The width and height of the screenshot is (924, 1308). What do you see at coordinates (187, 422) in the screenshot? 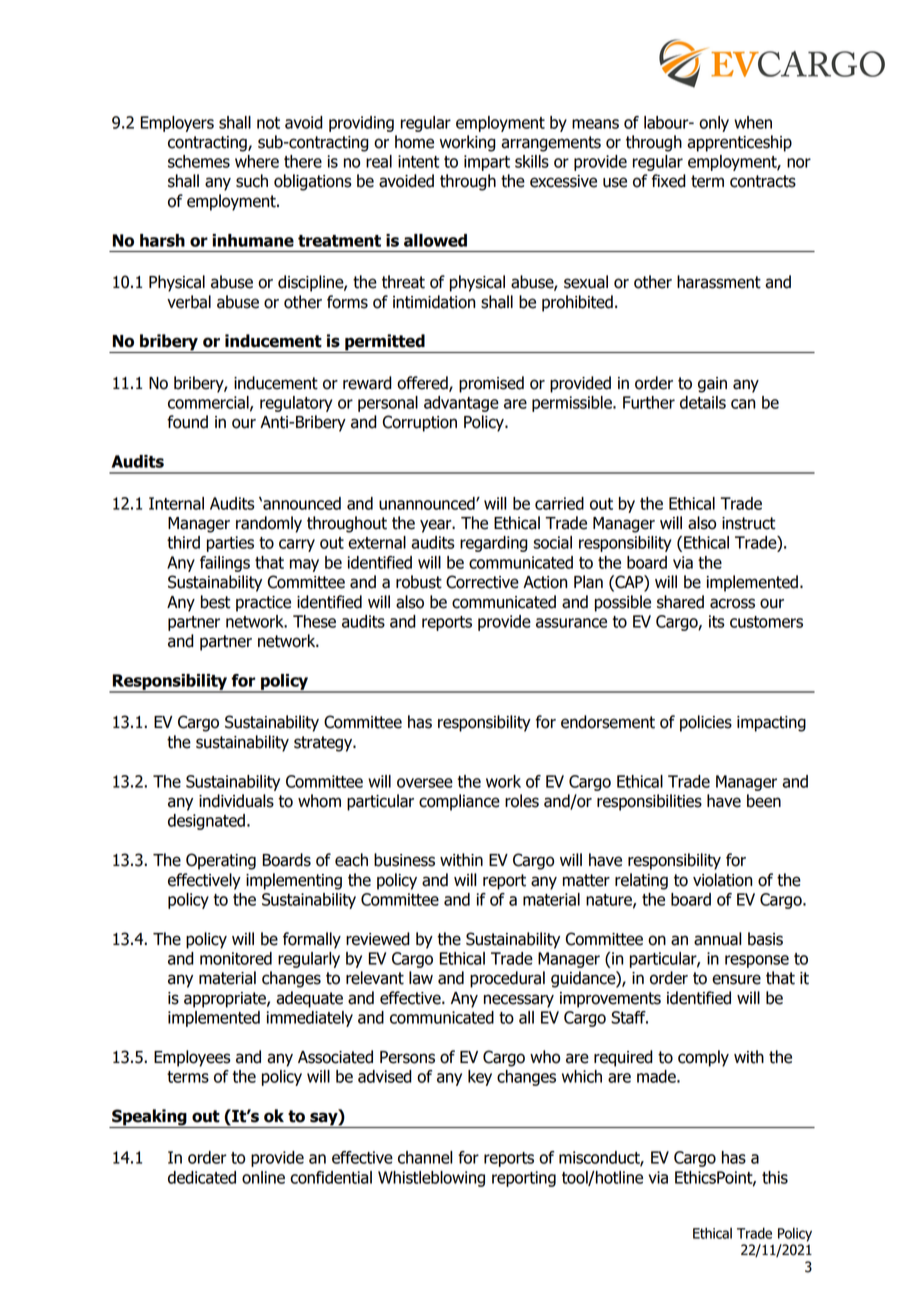
I see `found` at bounding box center [187, 422].
